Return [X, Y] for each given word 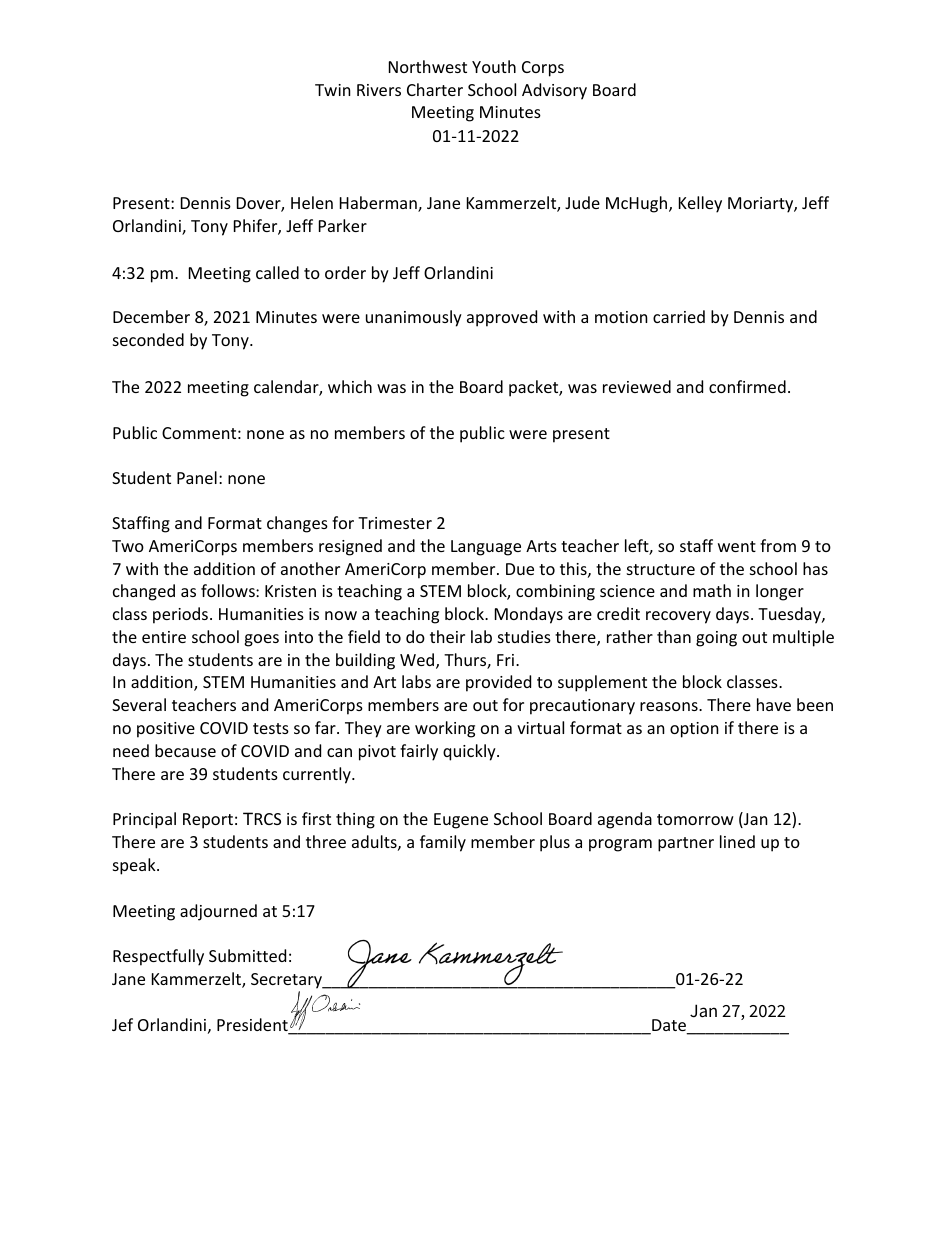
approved [502, 318]
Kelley [700, 204]
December [151, 316]
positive [166, 730]
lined [737, 841]
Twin [333, 90]
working [445, 729]
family [443, 843]
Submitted [247, 955]
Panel [197, 477]
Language [486, 548]
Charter [435, 89]
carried [679, 316]
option [694, 730]
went [737, 546]
